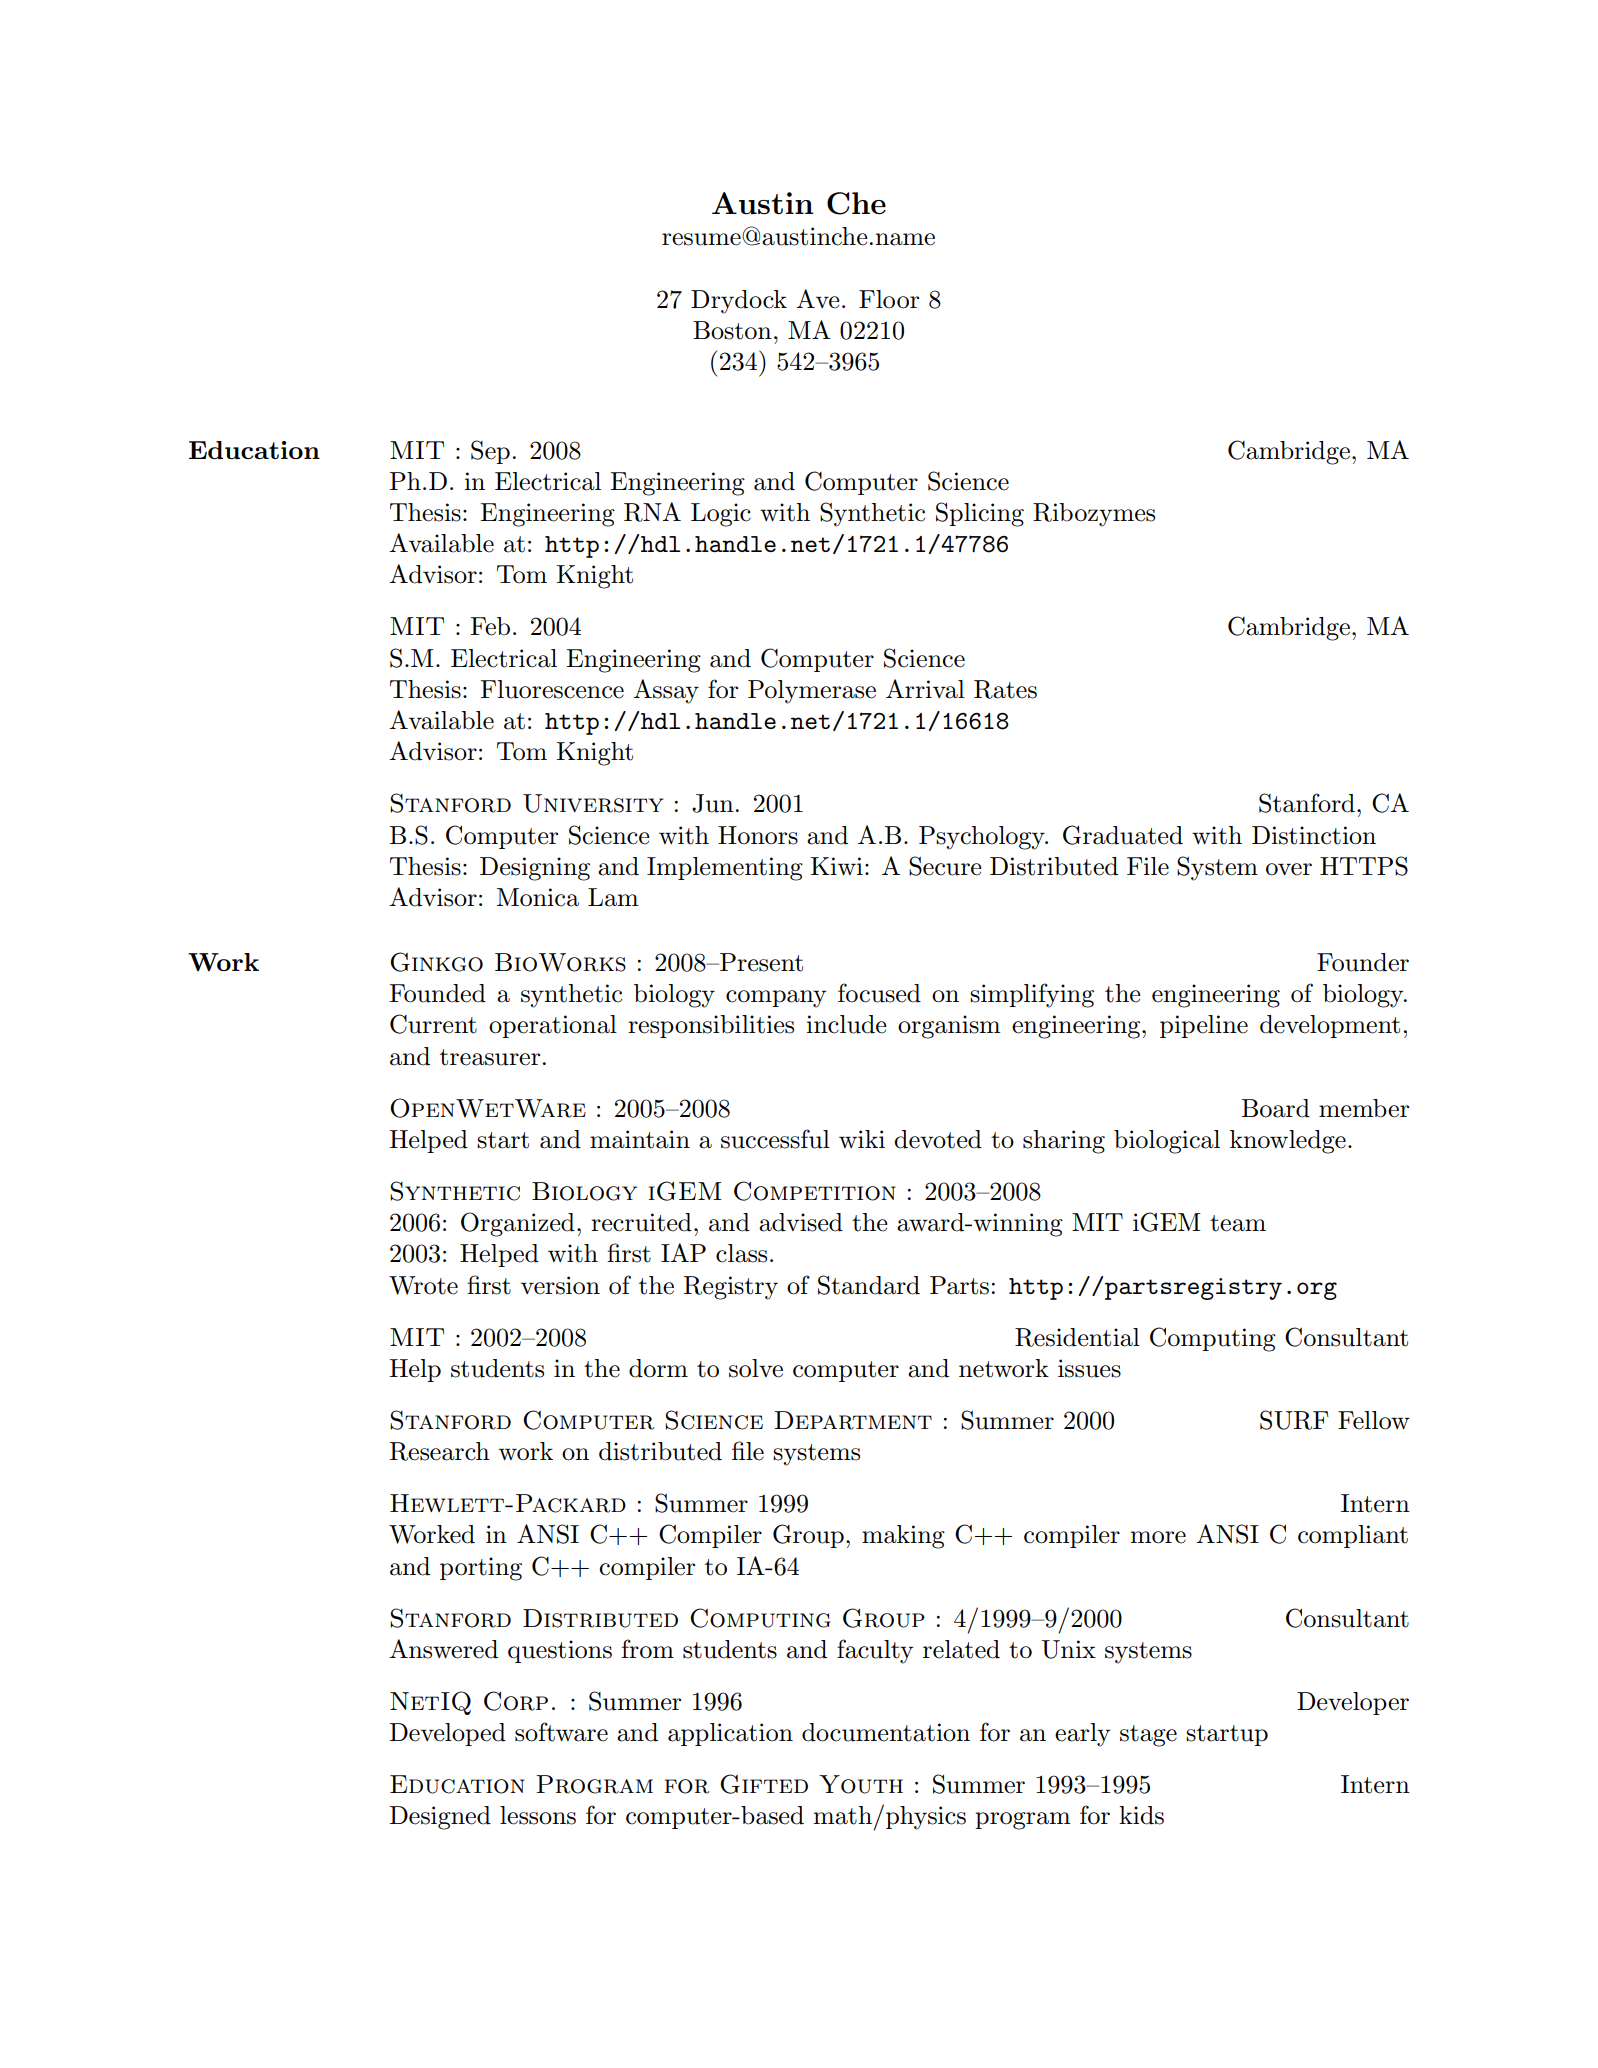 Image resolution: width=1598 pixels, height=2068 pixels. I want to click on version, so click(560, 1285).
